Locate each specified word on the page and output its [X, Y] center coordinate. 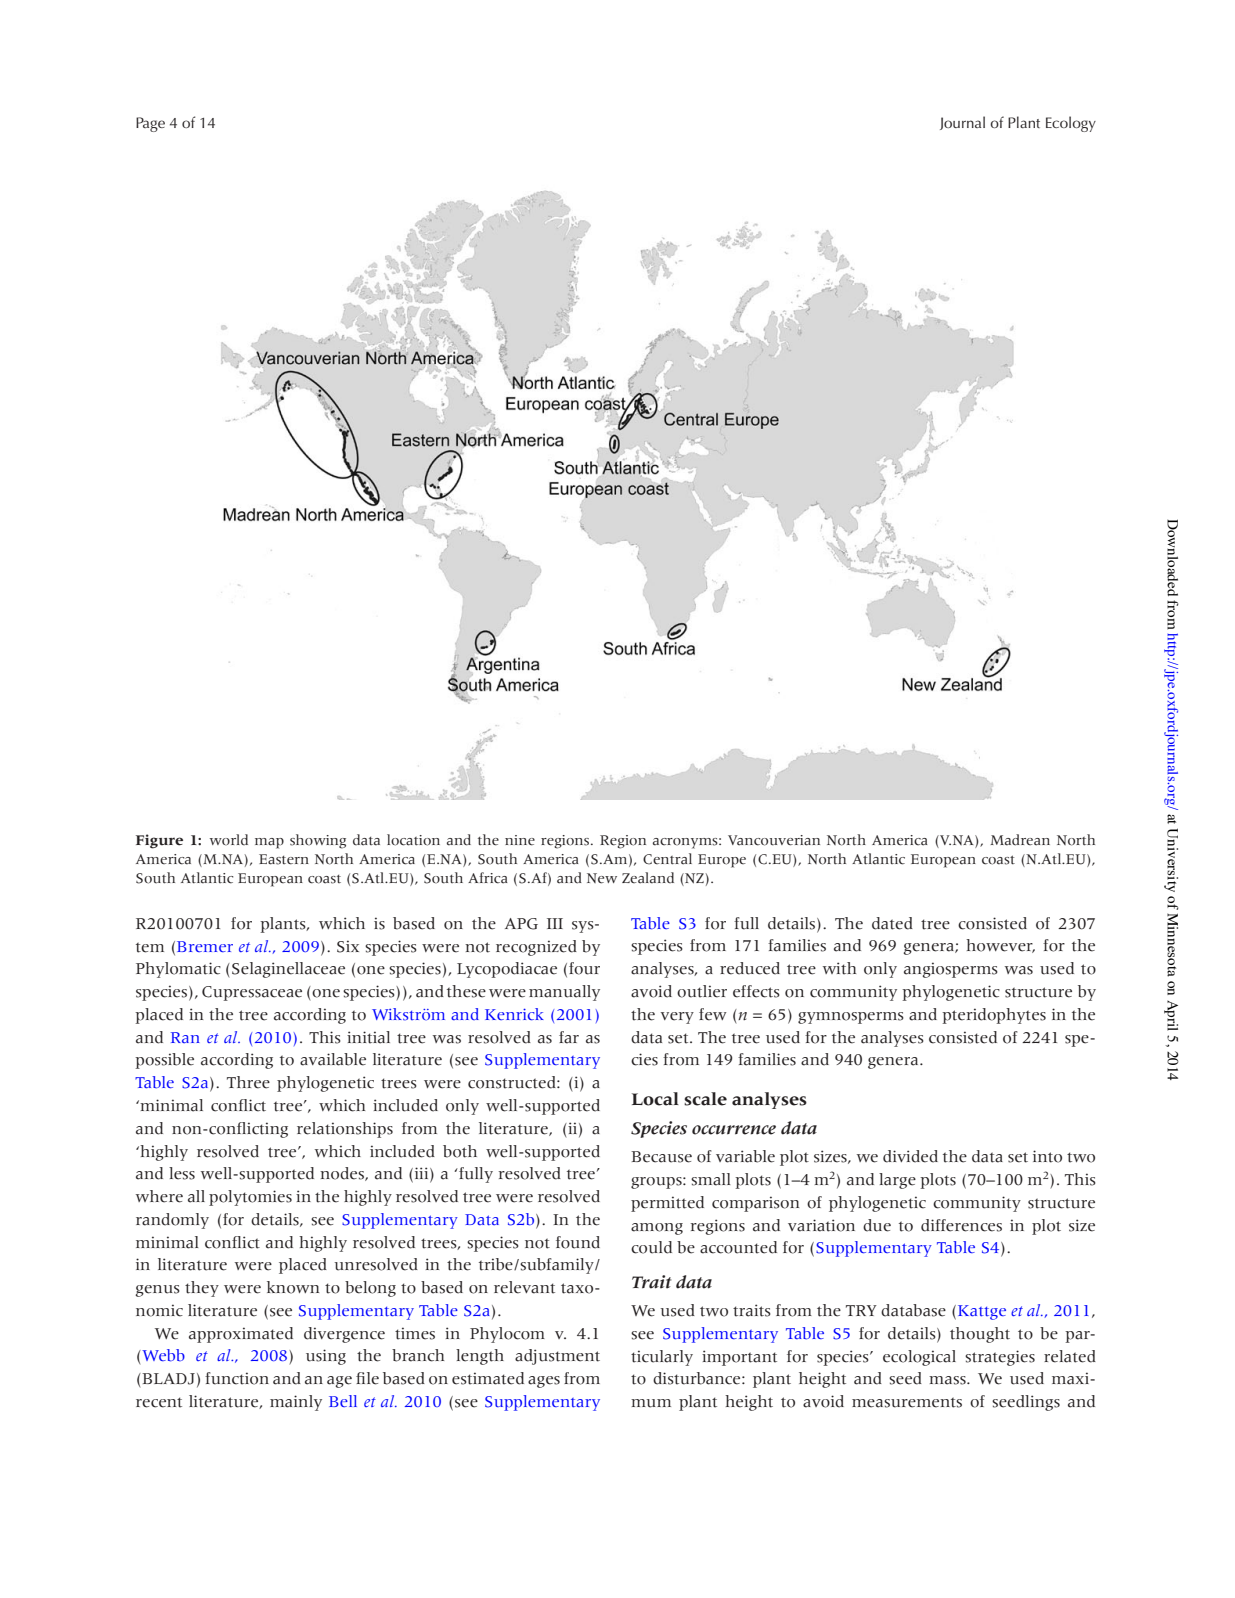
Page [150, 124]
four [584, 968]
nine [520, 840]
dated [892, 923]
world [229, 840]
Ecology [1071, 124]
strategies [1000, 1358]
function [237, 1378]
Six [348, 946]
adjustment [557, 1357]
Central [667, 859]
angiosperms [951, 970]
